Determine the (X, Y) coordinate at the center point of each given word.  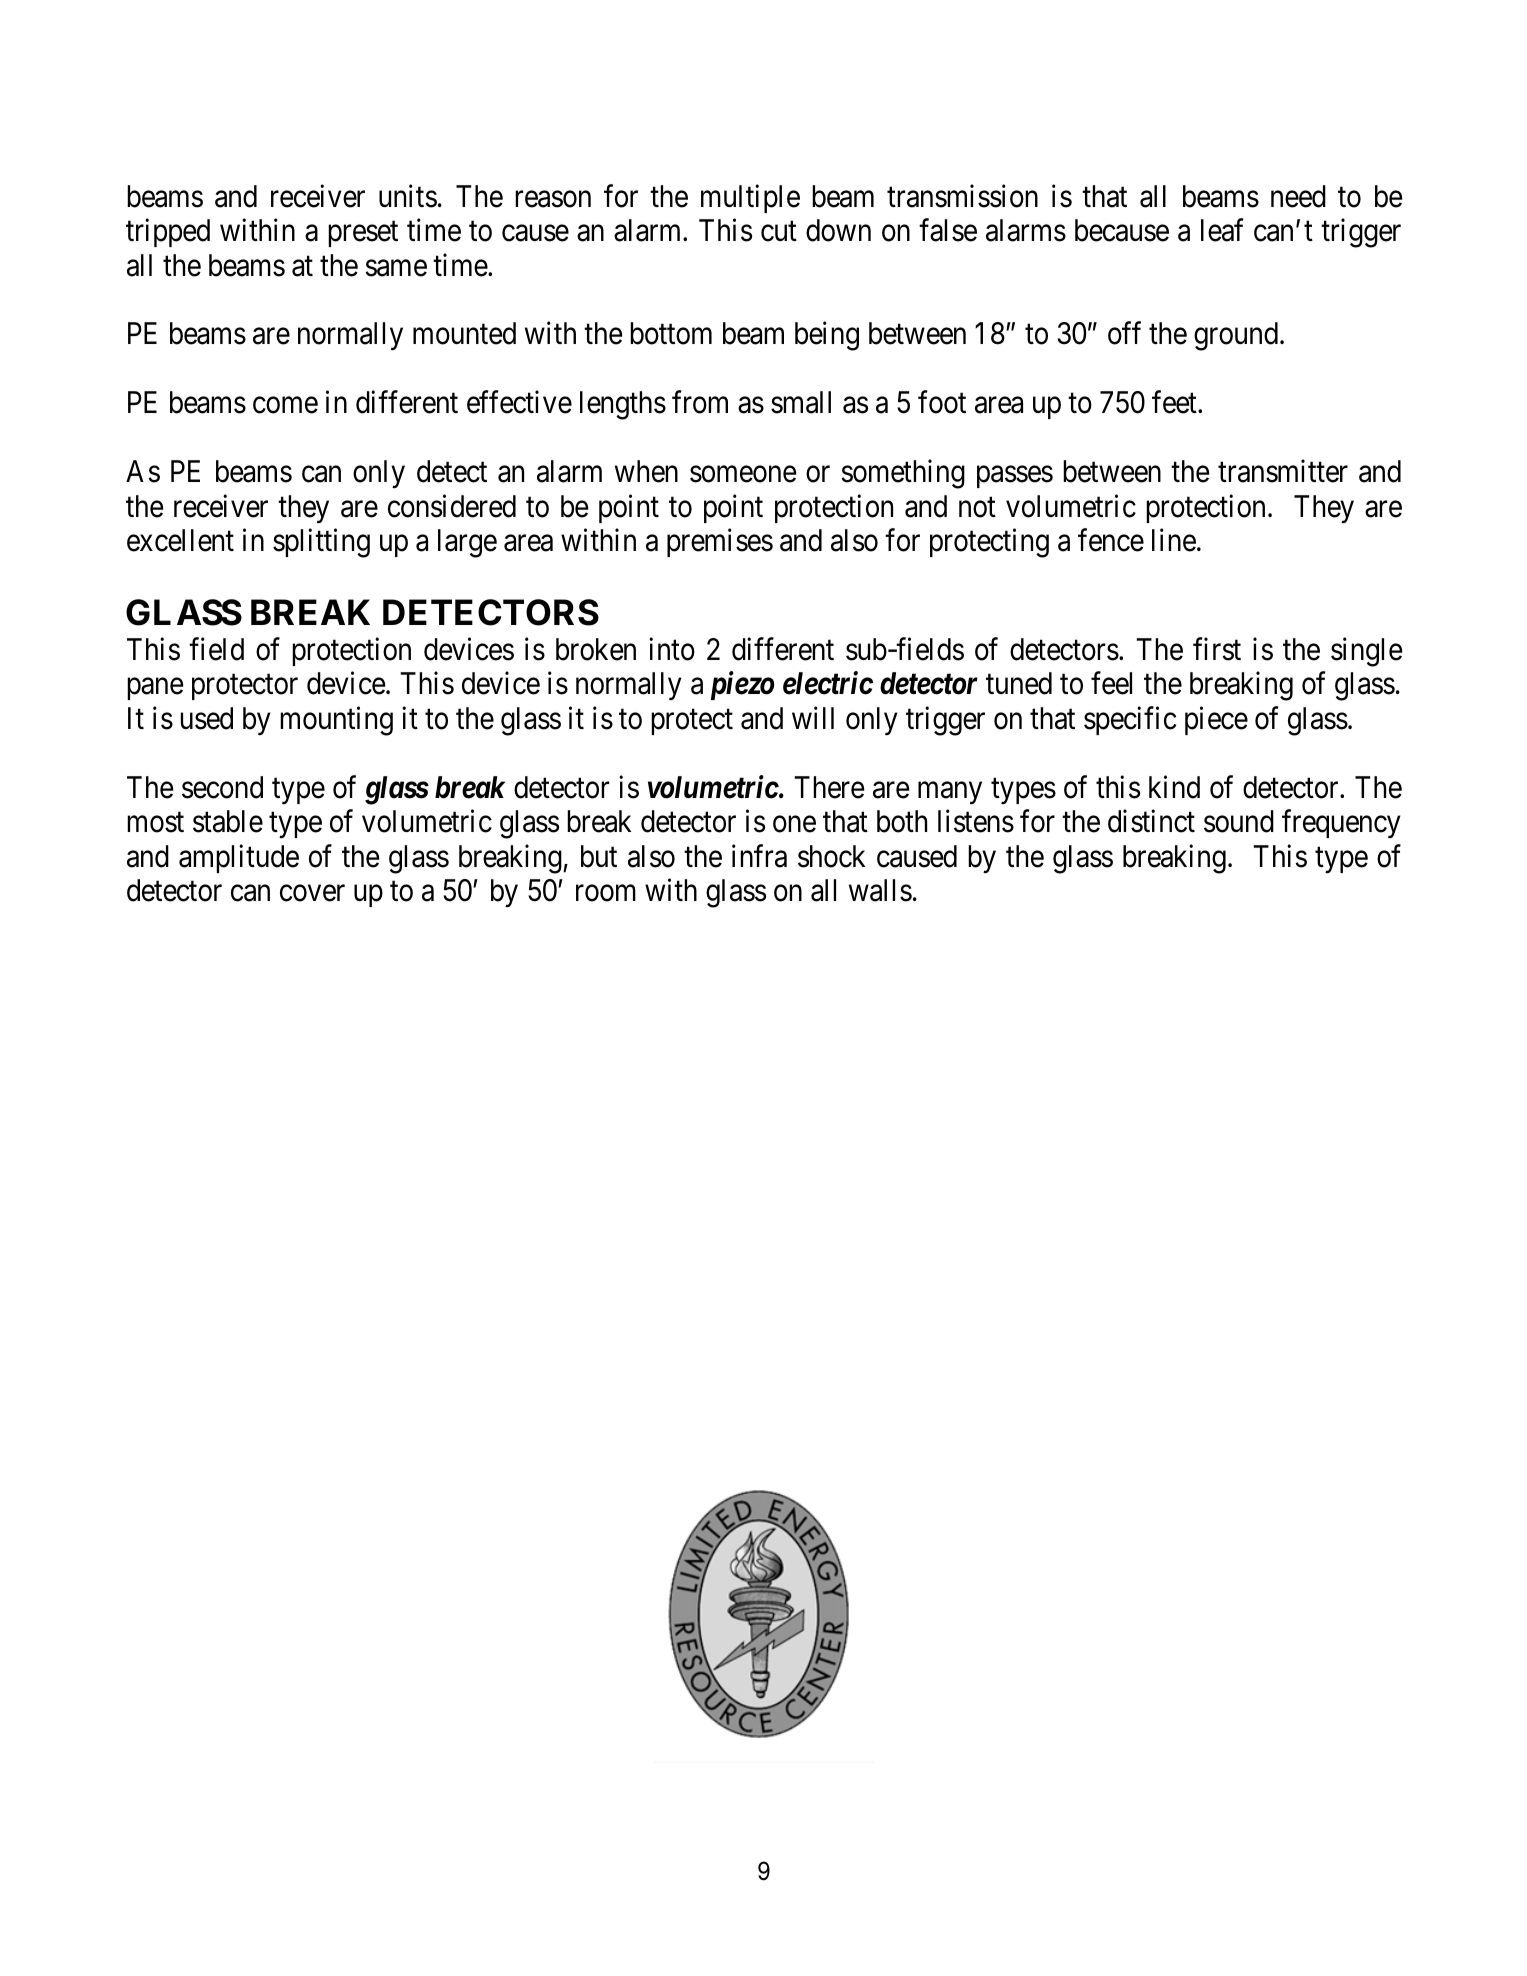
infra (759, 856)
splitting (321, 543)
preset (363, 234)
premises (720, 543)
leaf (1222, 230)
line (1174, 540)
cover (312, 893)
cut (779, 232)
